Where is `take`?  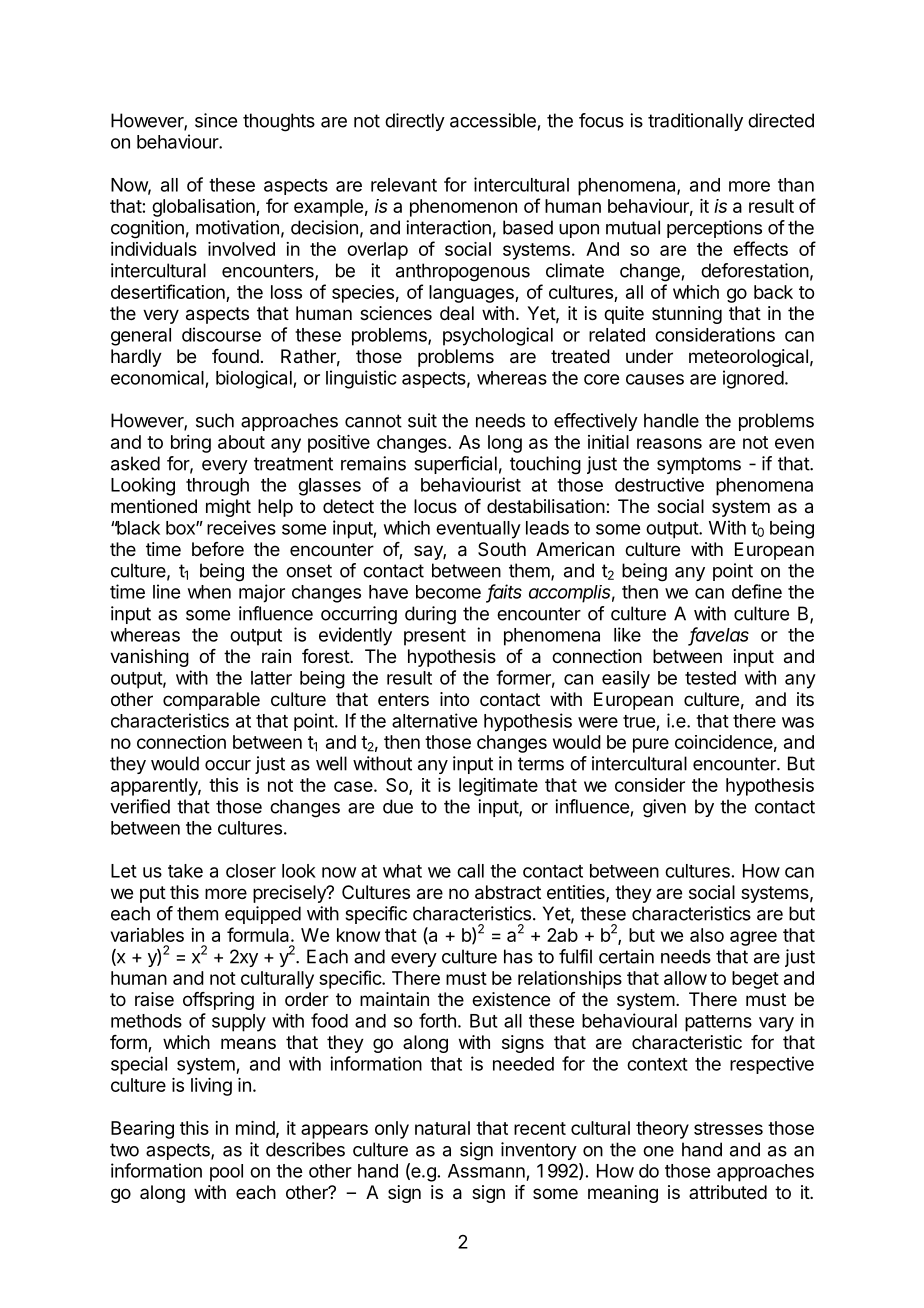 take is located at coordinates (185, 871).
